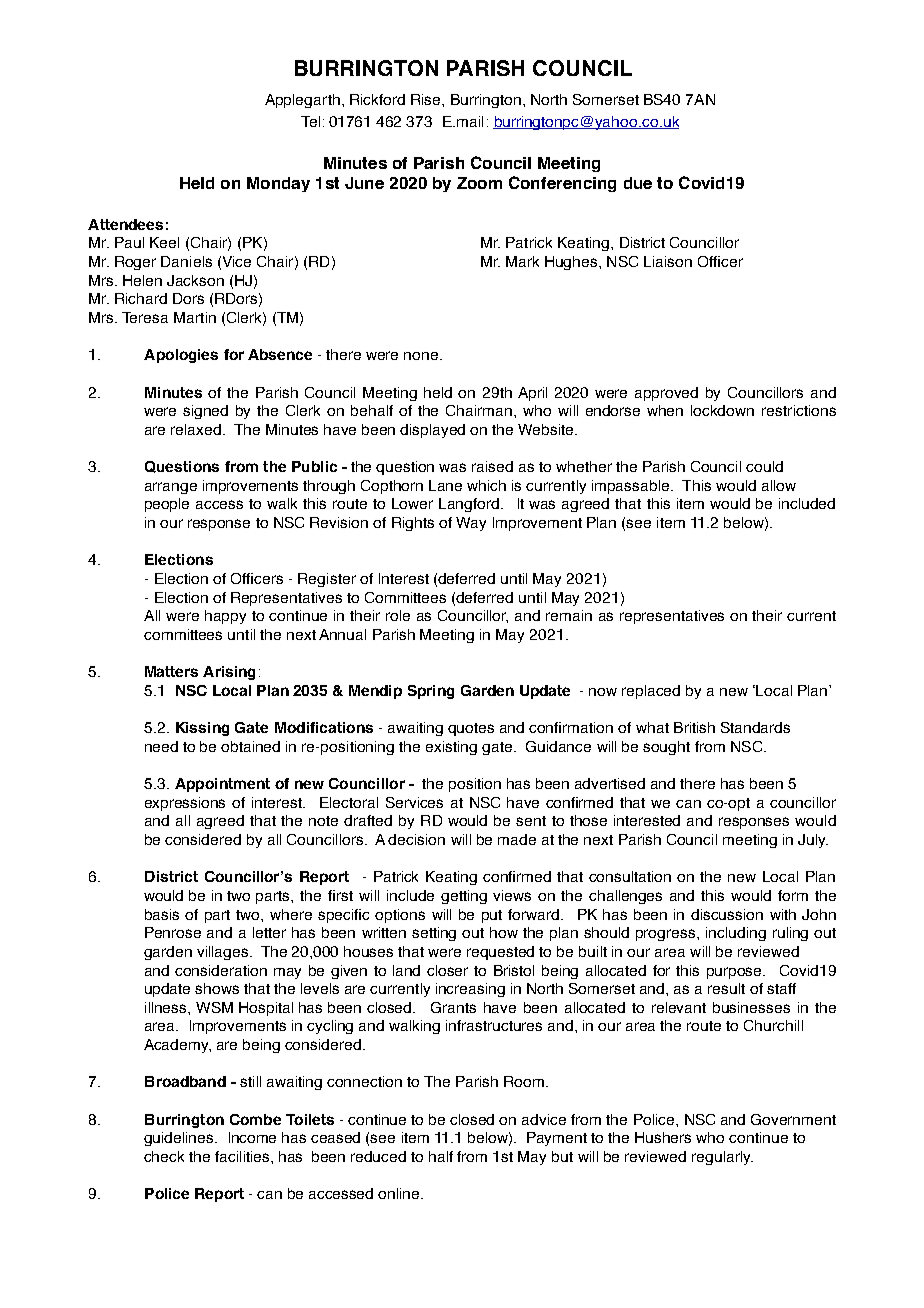 This screenshot has width=924, height=1308. What do you see at coordinates (532, 394) in the screenshot?
I see `April` at bounding box center [532, 394].
